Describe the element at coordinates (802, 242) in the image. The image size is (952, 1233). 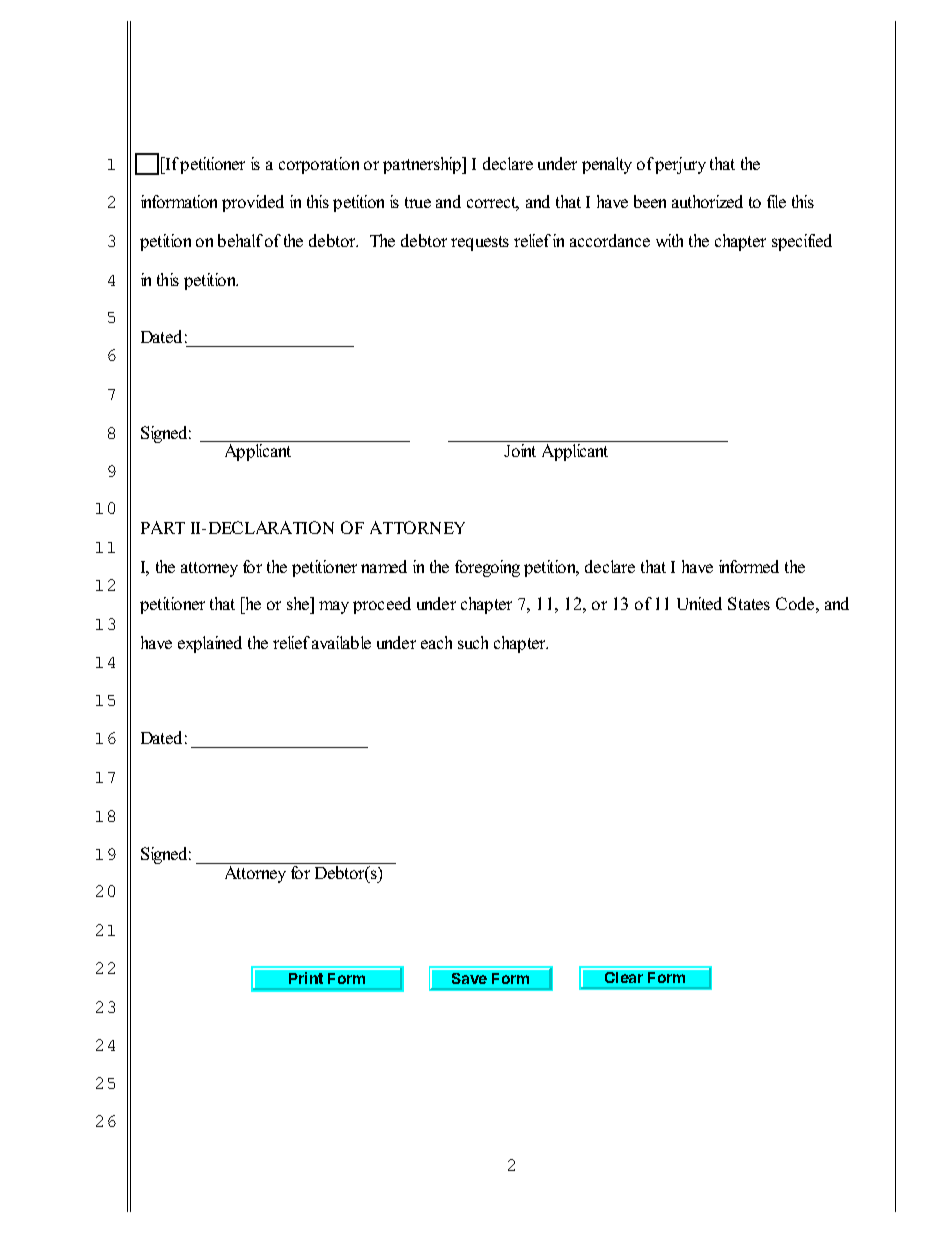
I see `specified` at that location.
